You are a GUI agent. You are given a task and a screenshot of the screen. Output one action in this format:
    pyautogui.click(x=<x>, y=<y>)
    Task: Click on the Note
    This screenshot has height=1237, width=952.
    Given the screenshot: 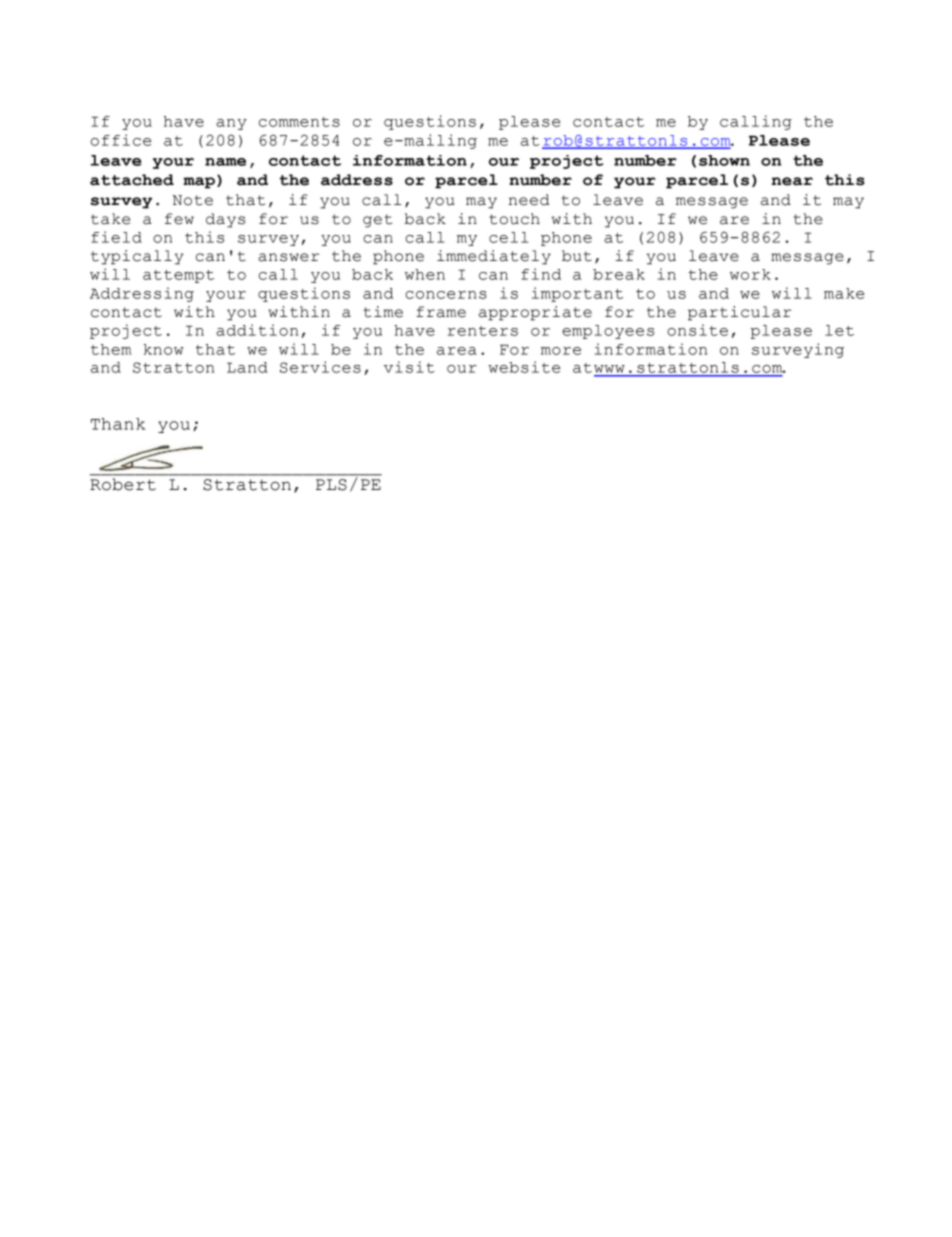 What is the action you would take?
    pyautogui.click(x=193, y=200)
